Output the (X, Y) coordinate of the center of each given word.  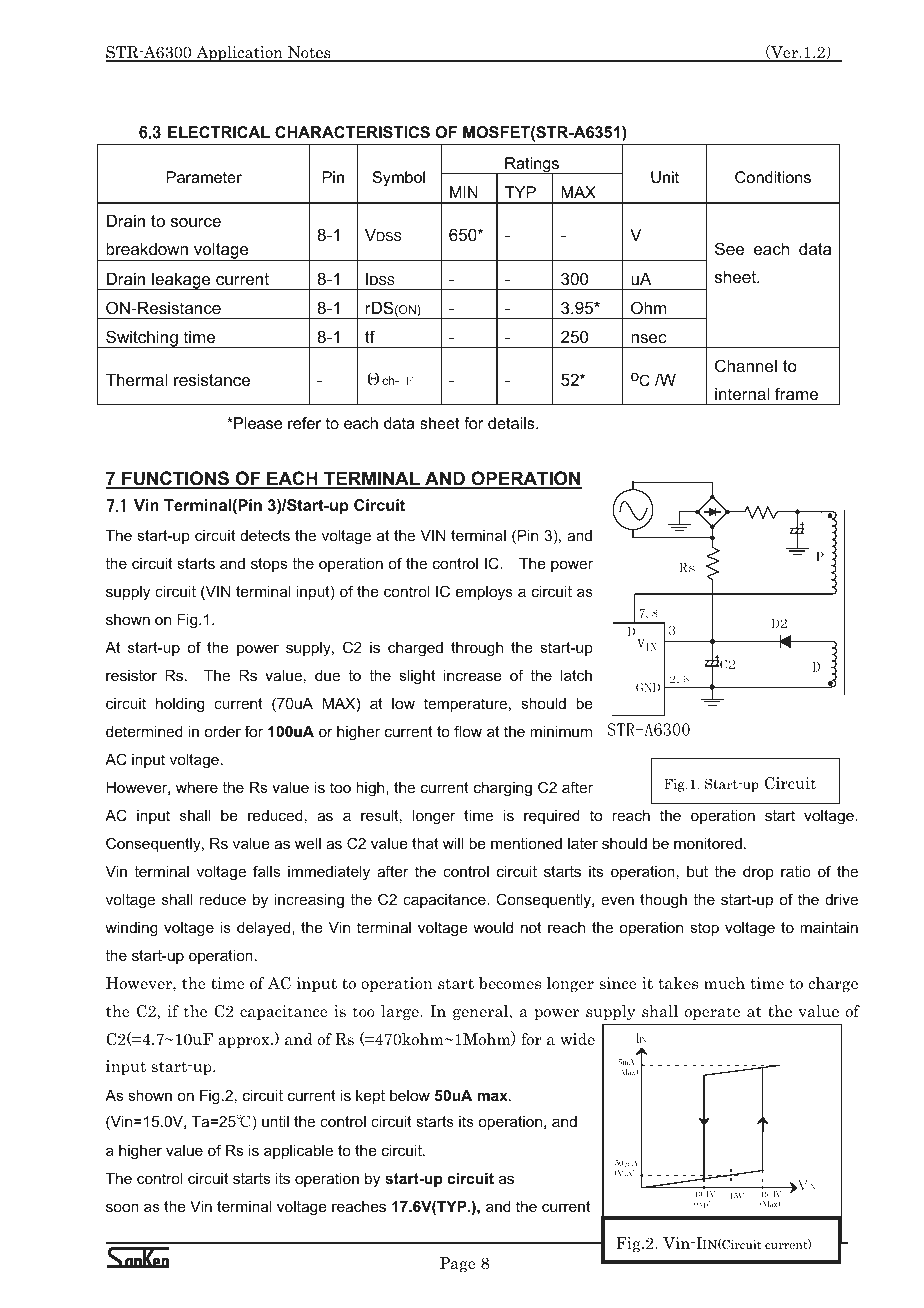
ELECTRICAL (219, 132)
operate (712, 1013)
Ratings (532, 166)
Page (458, 1264)
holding (180, 705)
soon (122, 1207)
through (477, 649)
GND (648, 687)
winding (131, 929)
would (493, 927)
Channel (746, 365)
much (724, 983)
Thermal (136, 379)
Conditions (773, 177)
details (512, 423)
